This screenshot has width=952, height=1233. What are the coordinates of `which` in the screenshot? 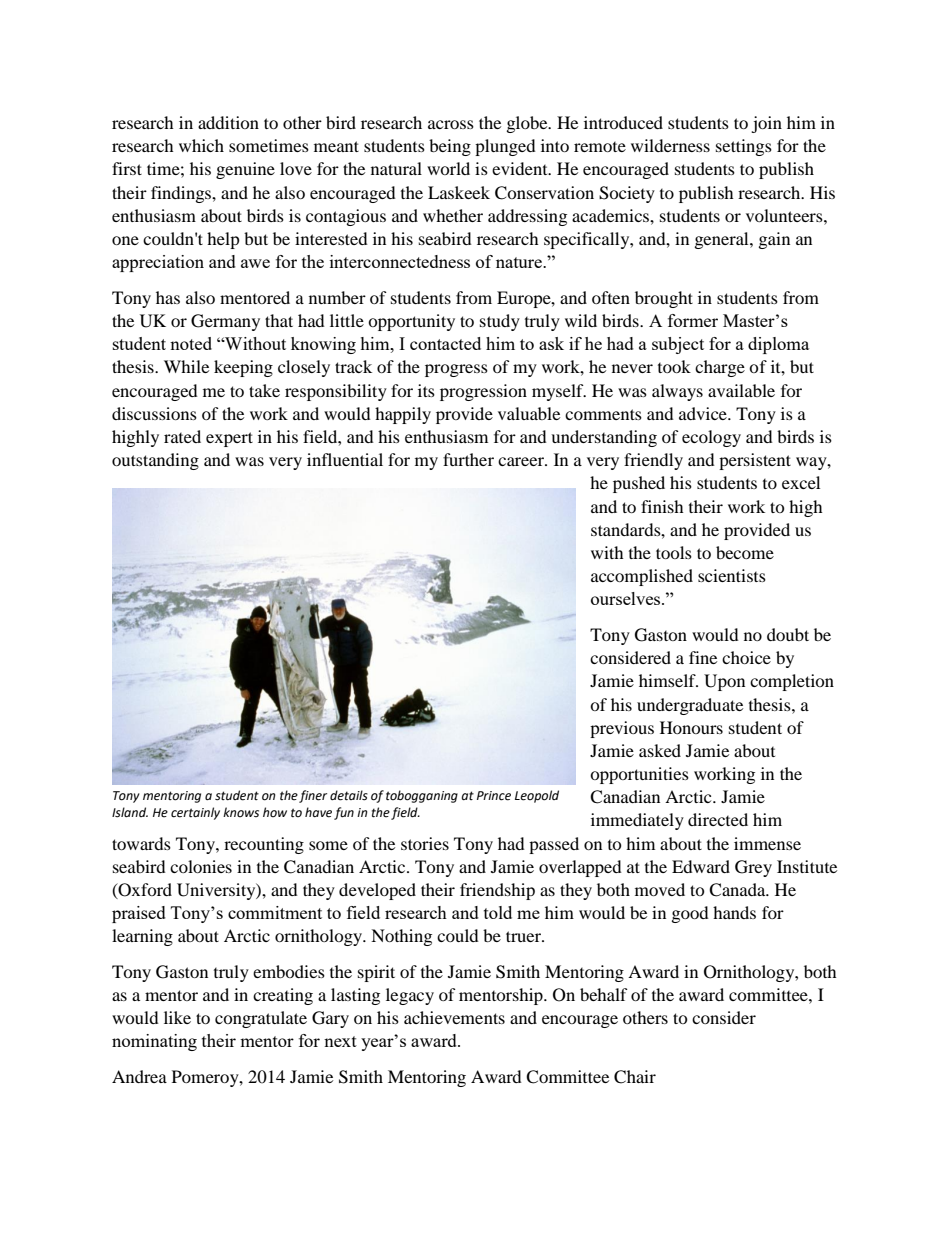 It's located at (201, 145).
